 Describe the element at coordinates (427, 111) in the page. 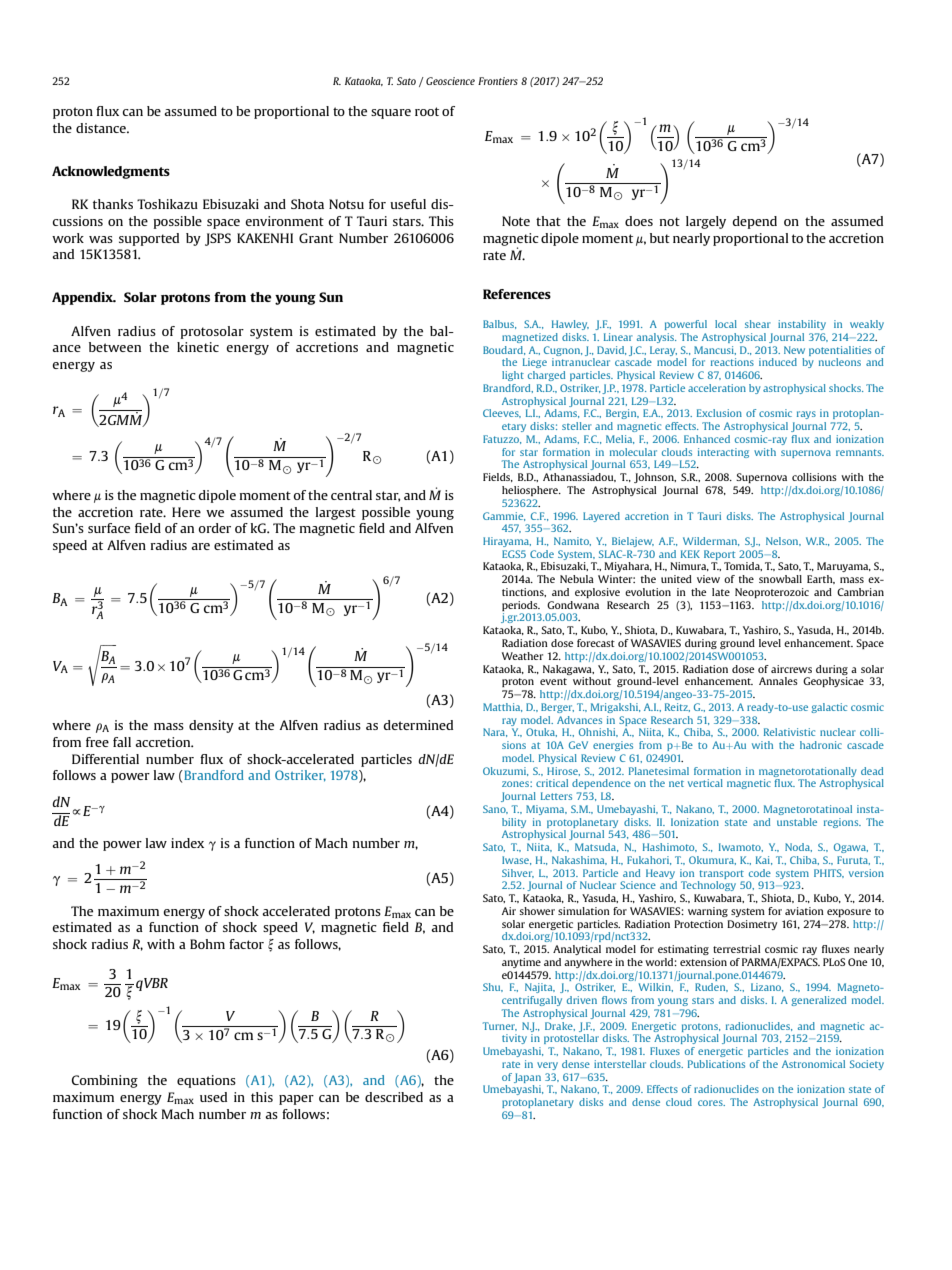

I see `root` at that location.
